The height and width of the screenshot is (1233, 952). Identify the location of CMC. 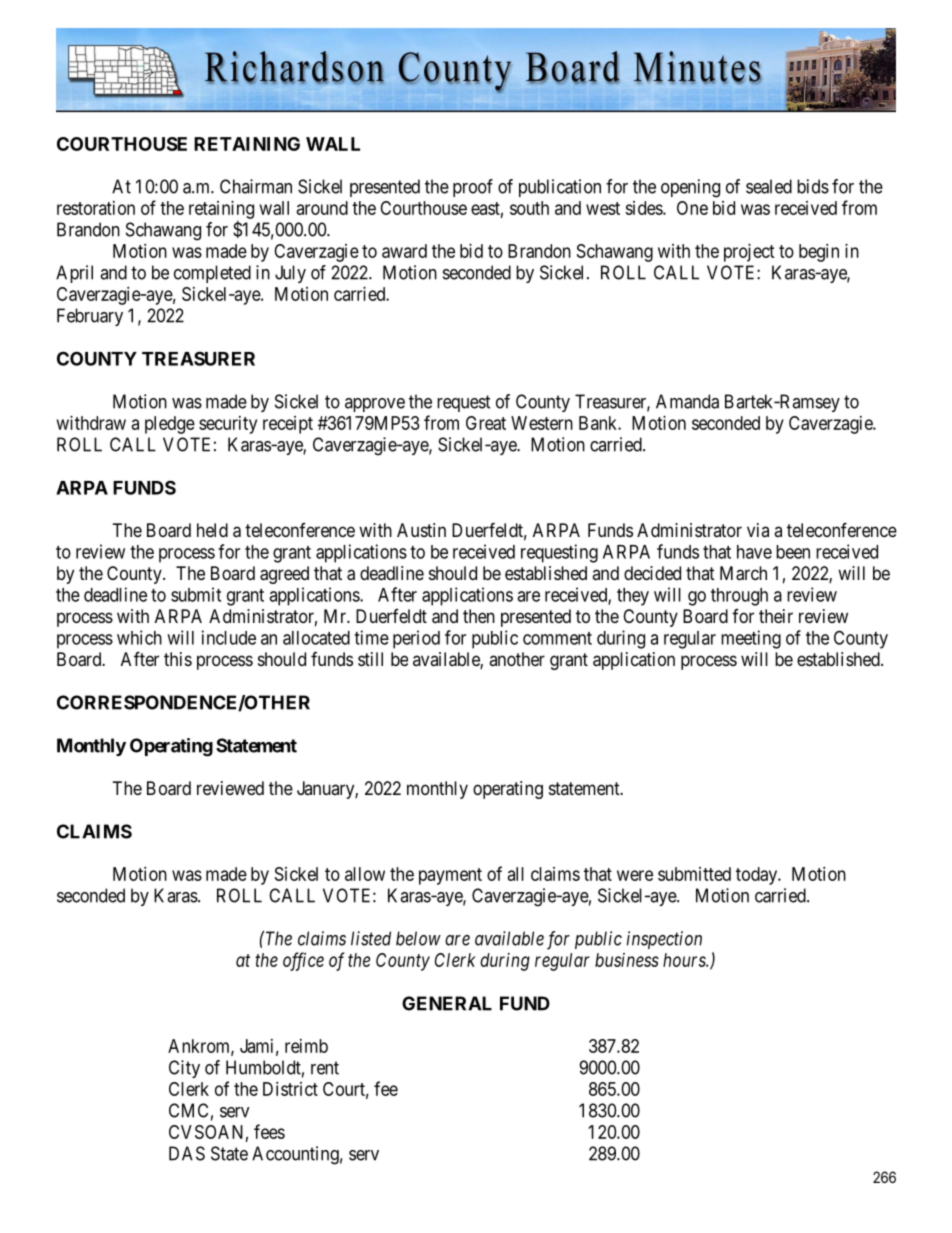
(188, 1110).
